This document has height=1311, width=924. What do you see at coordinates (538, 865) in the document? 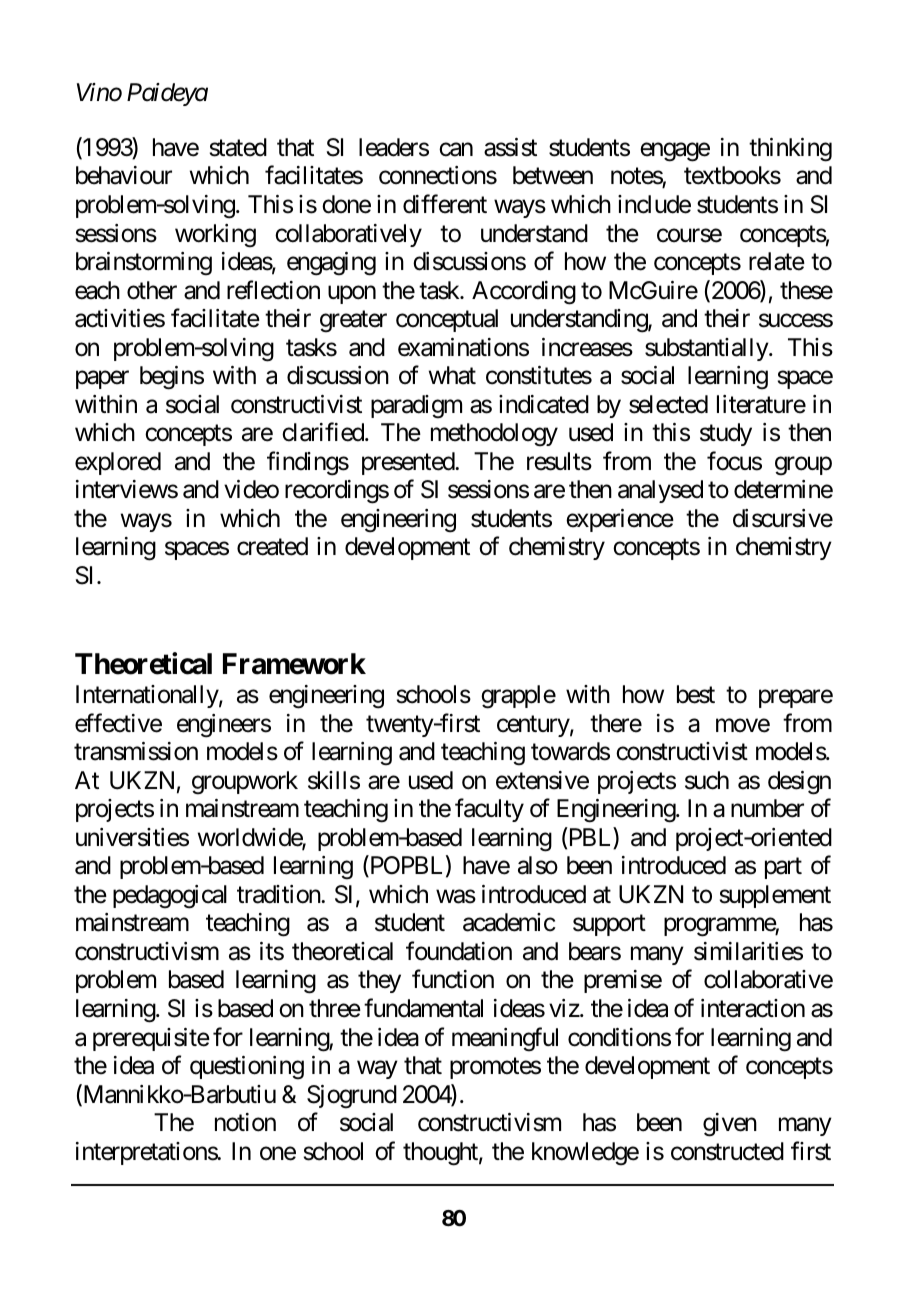
I see `also` at bounding box center [538, 865].
